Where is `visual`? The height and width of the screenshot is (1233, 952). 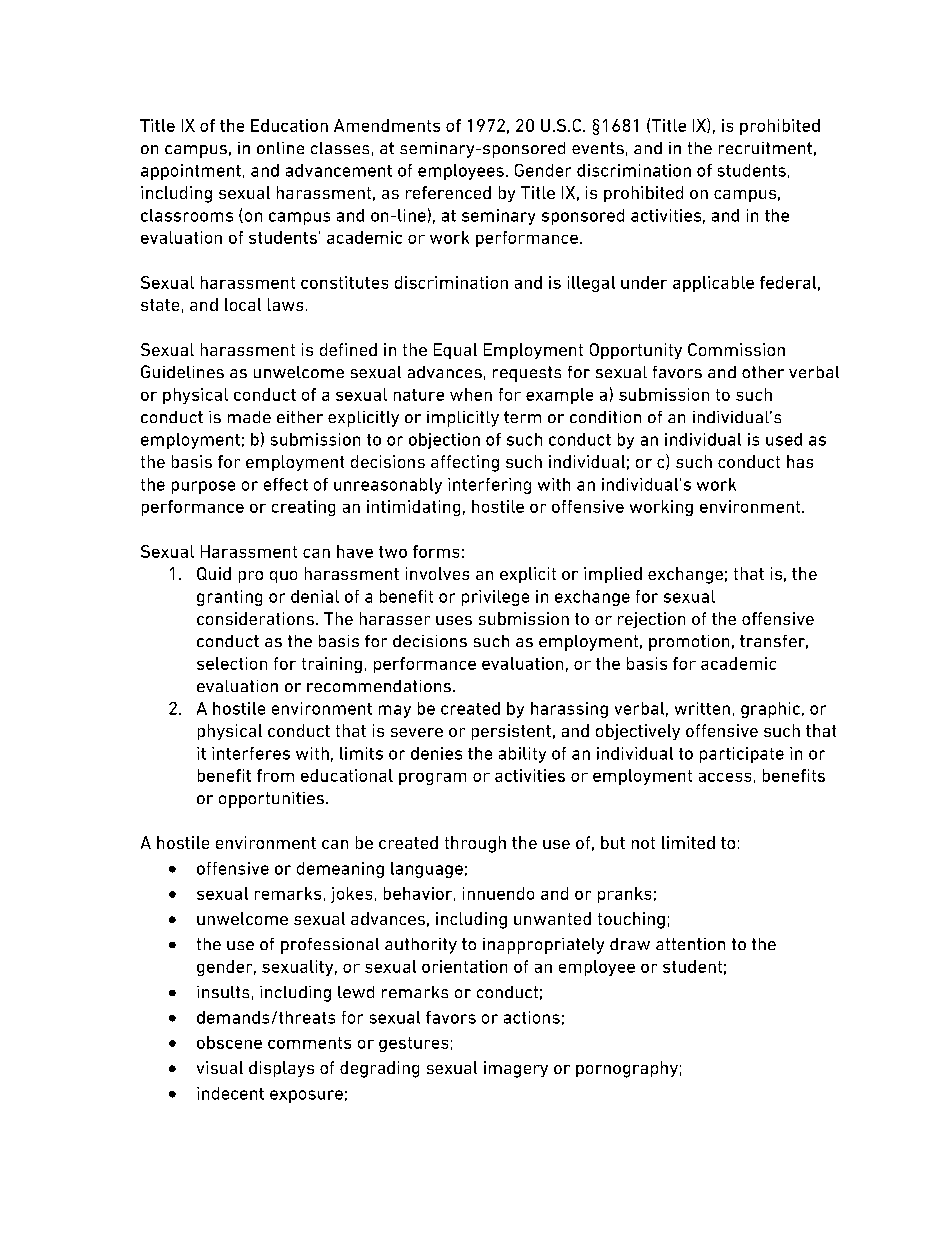
visual is located at coordinates (220, 1067).
